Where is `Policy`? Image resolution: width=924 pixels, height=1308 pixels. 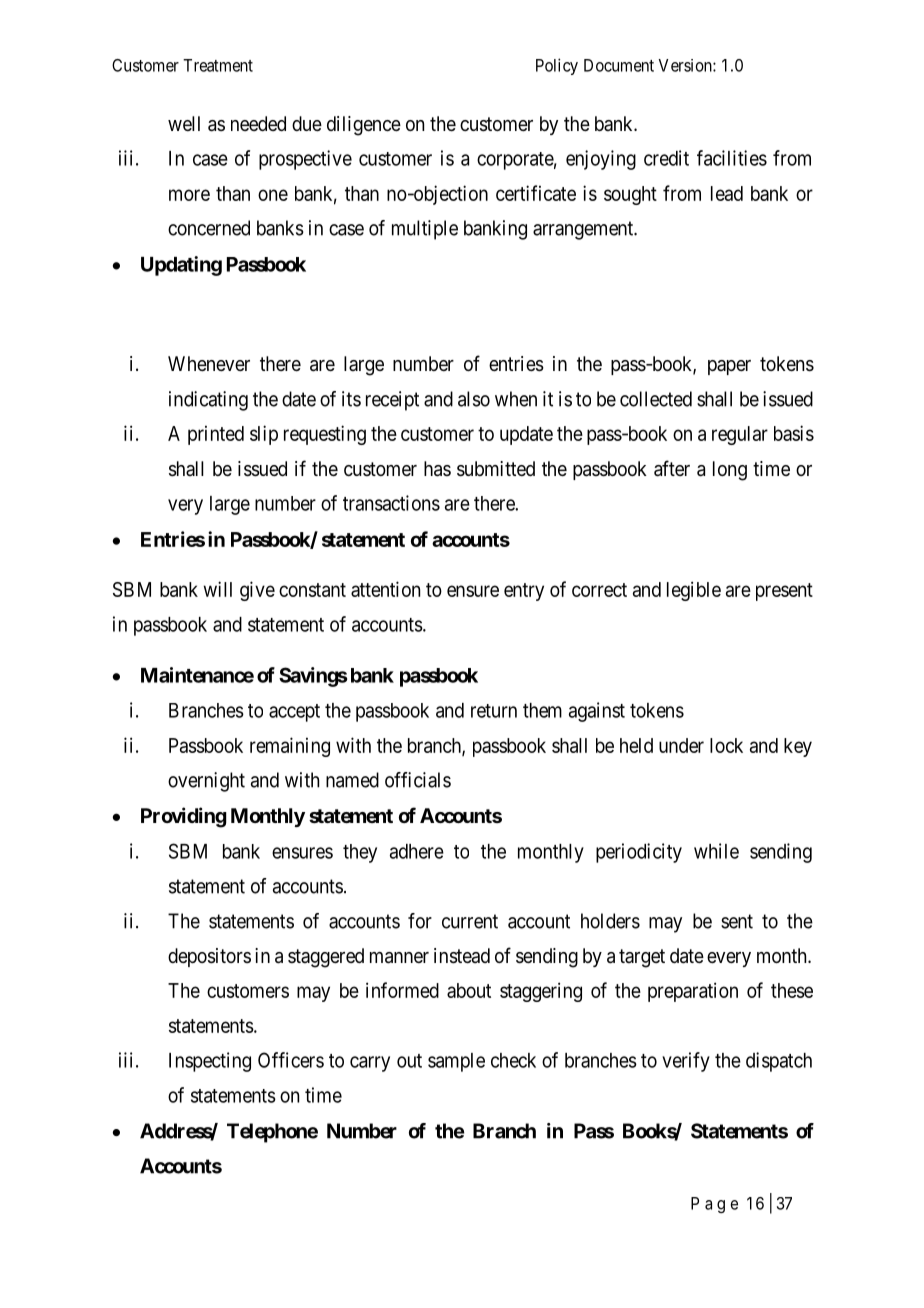 Policy is located at coordinates (557, 66).
